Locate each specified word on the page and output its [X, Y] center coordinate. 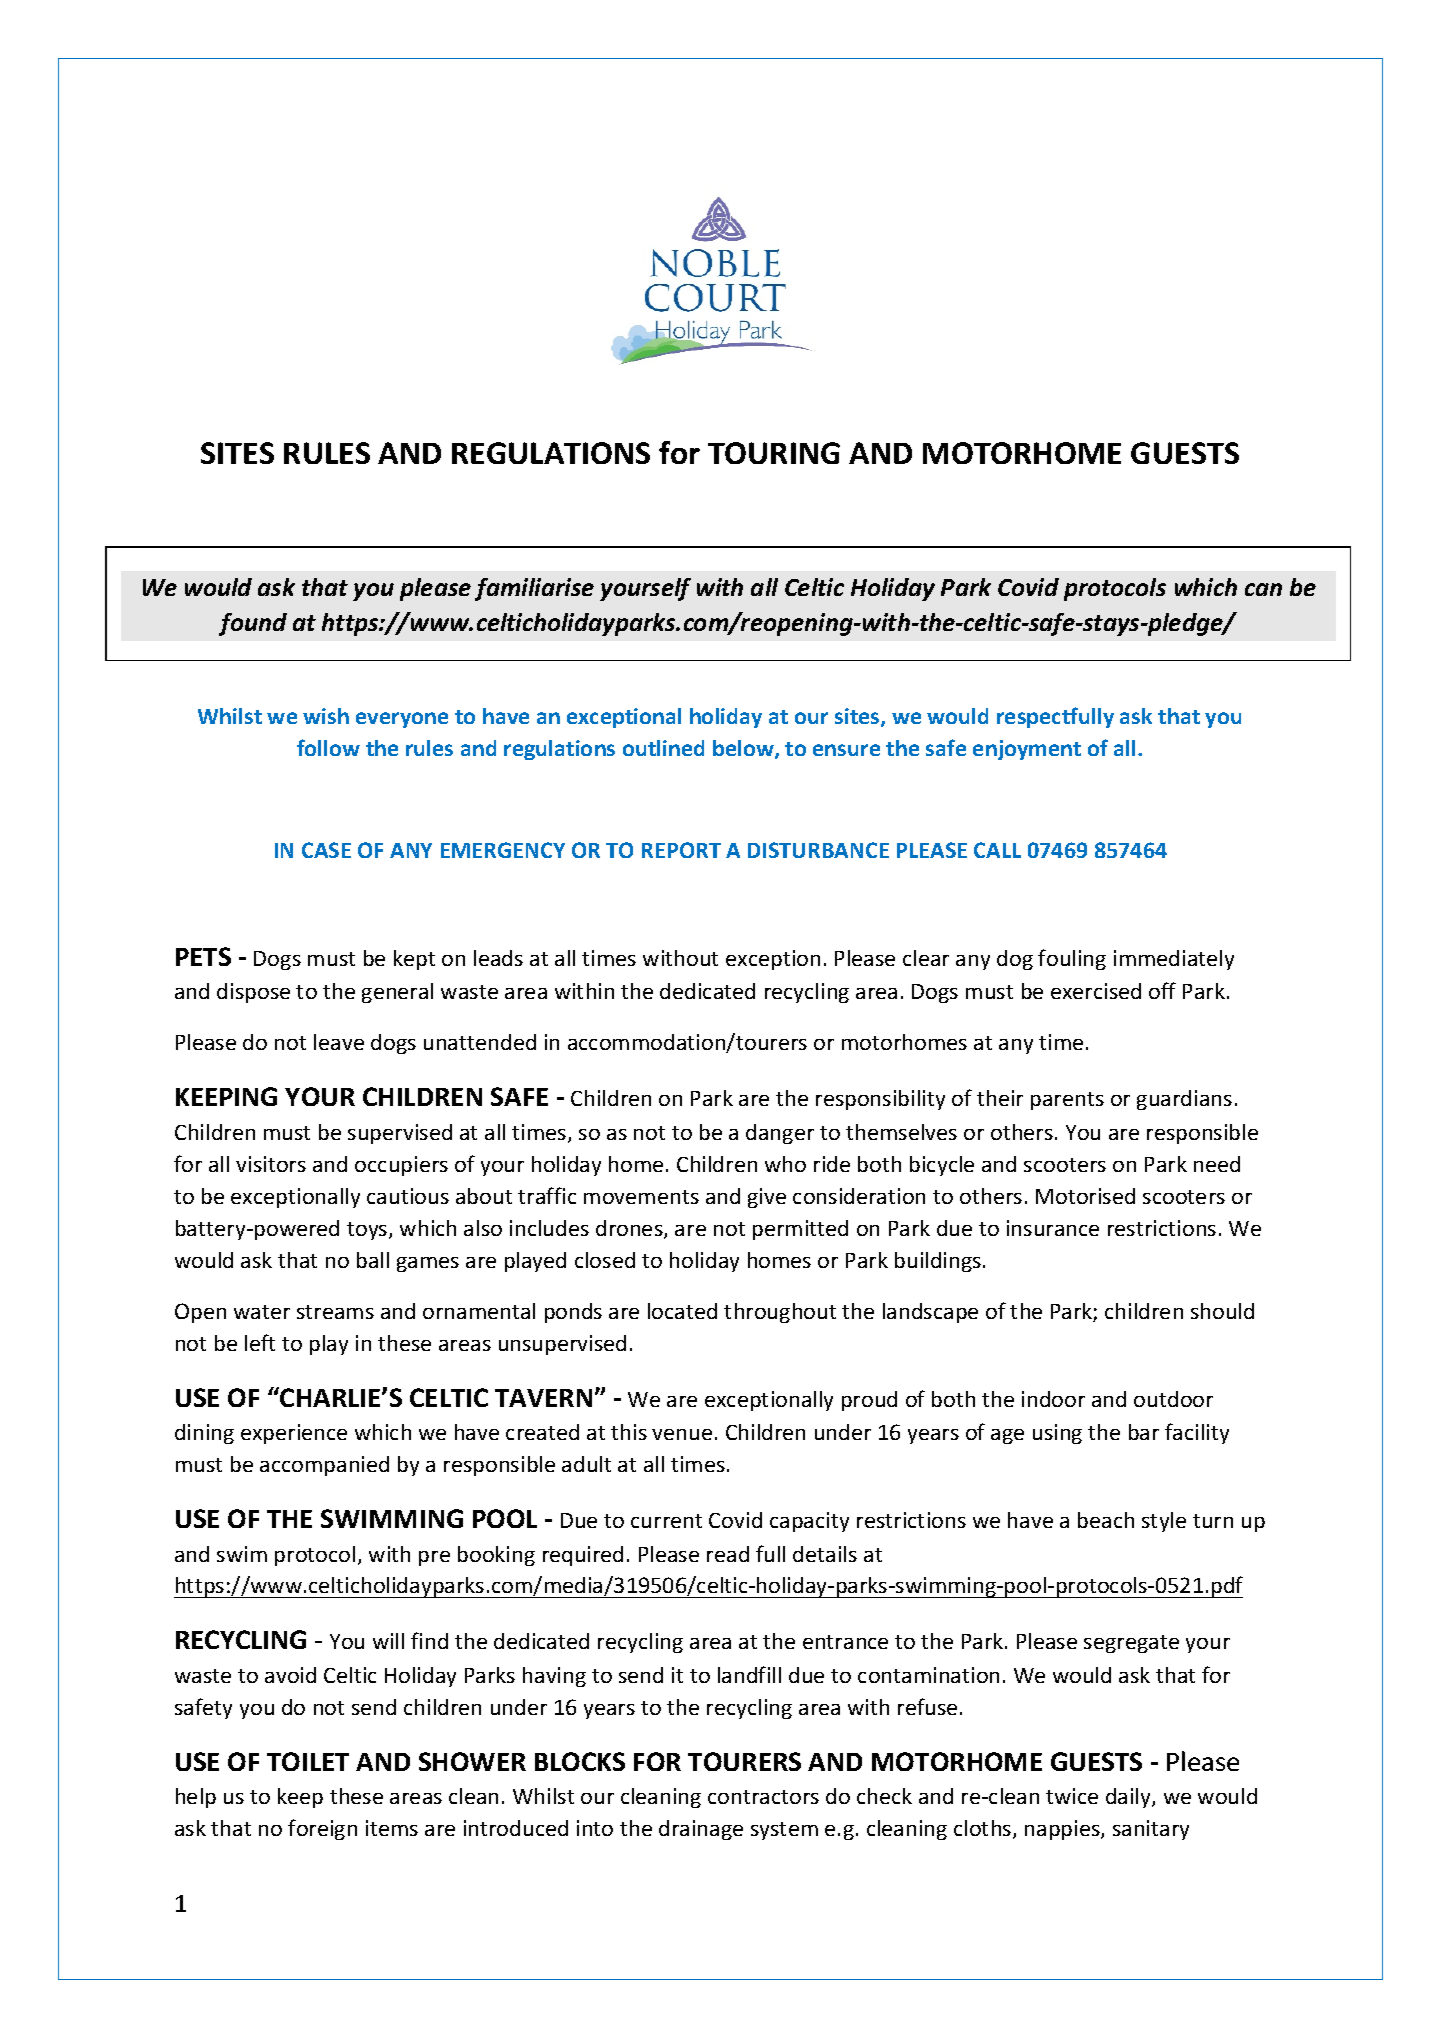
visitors [271, 1164]
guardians [1184, 1100]
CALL [997, 850]
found [253, 624]
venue [682, 1434]
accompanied [324, 1466]
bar [1144, 1432]
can [1263, 589]
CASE [326, 850]
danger [780, 1134]
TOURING [774, 453]
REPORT [681, 850]
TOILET [308, 1761]
